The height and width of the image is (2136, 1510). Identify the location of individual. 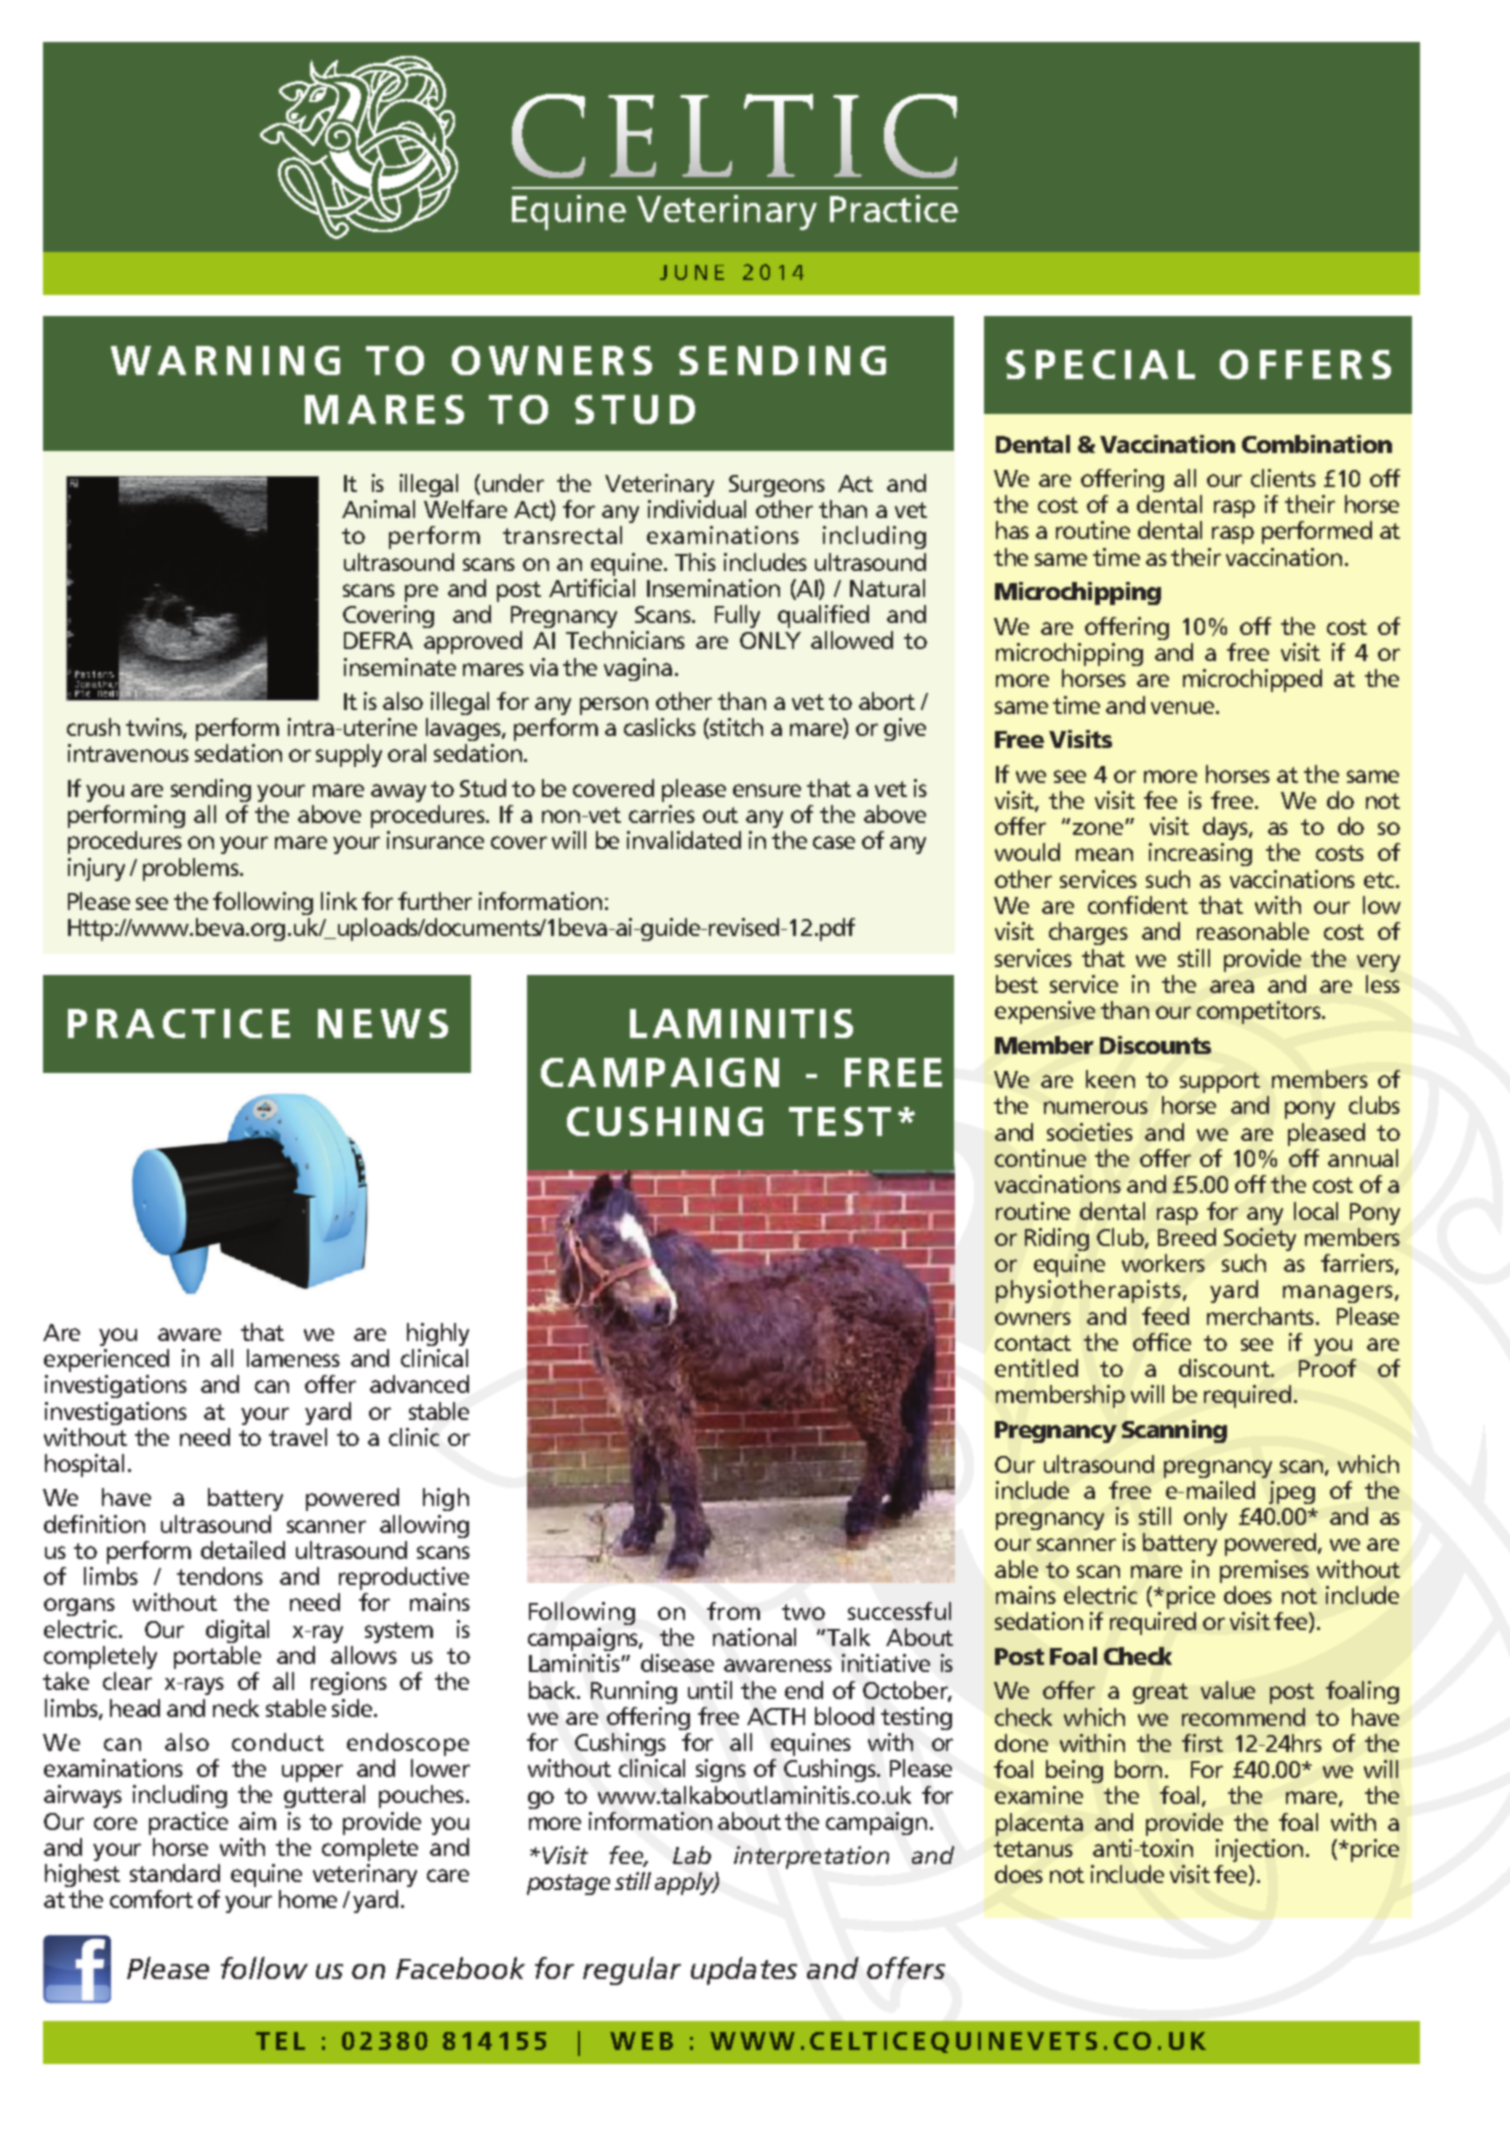
(697, 509).
